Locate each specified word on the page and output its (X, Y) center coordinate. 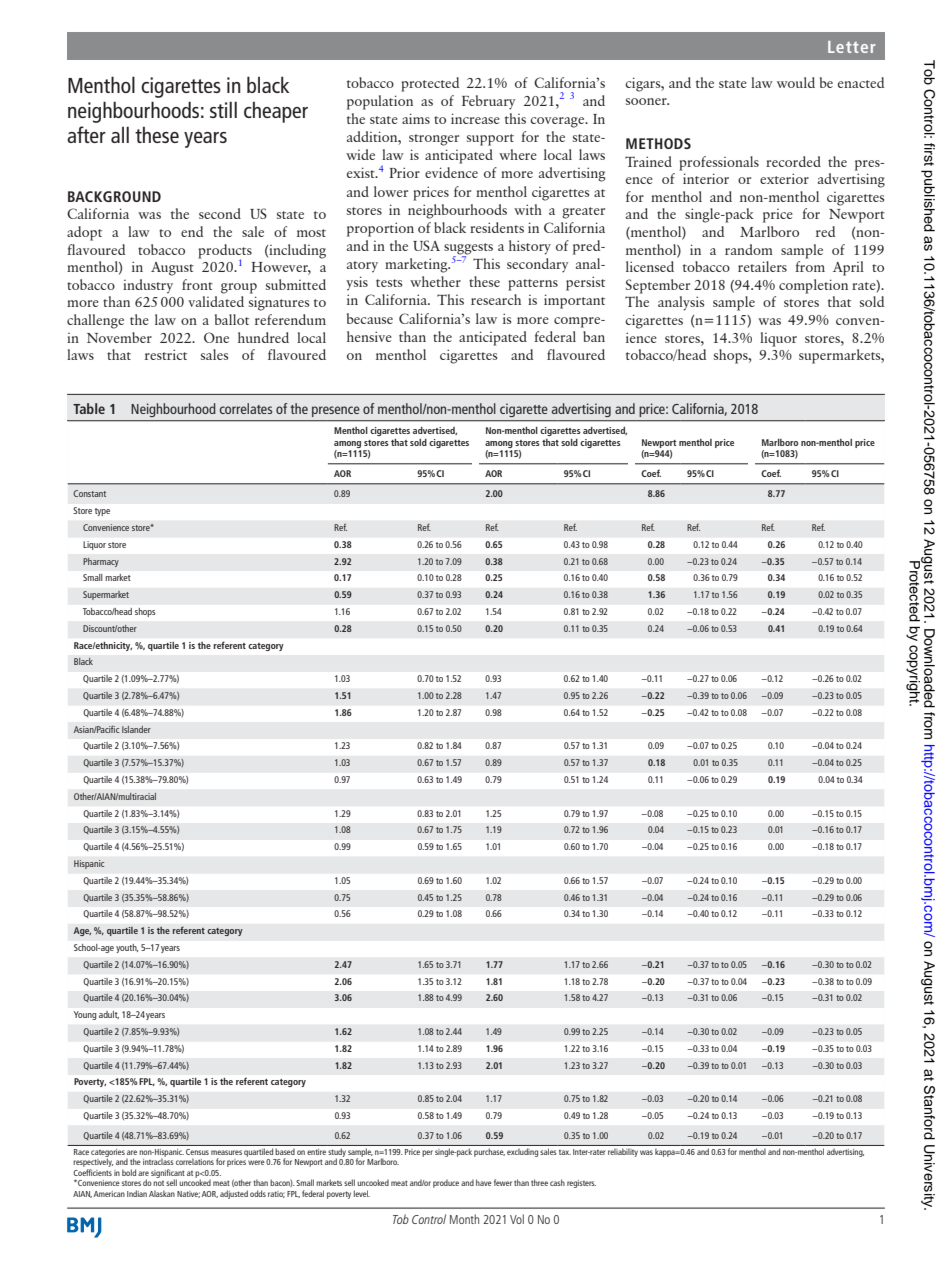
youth (127, 948)
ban (594, 336)
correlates (246, 408)
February (489, 102)
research (496, 299)
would (796, 82)
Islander (136, 729)
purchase (489, 1153)
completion (813, 286)
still (223, 109)
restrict (166, 354)
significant (168, 1174)
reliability (623, 1153)
